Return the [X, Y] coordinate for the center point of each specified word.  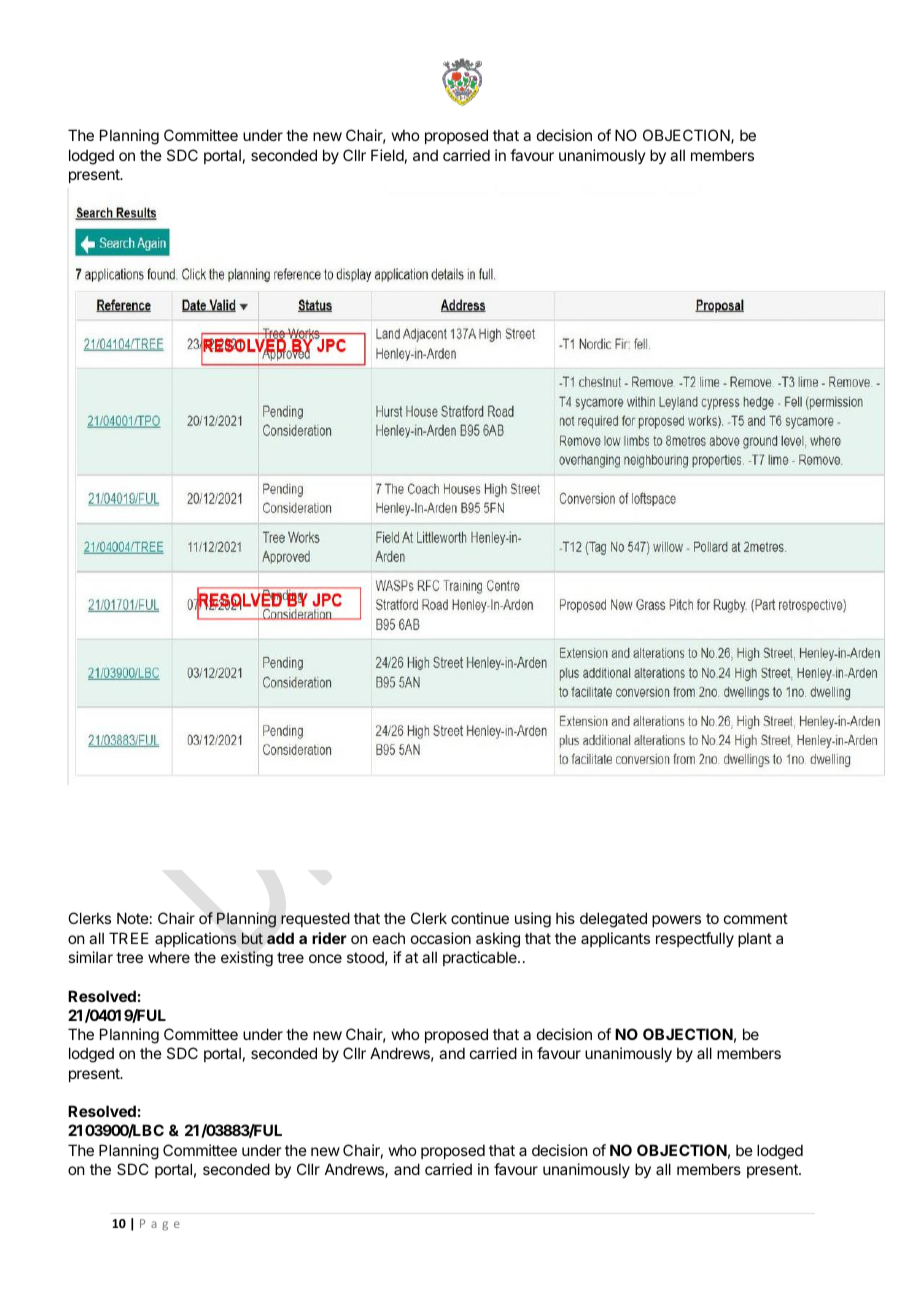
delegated [613, 920]
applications [196, 939]
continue [480, 918]
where [169, 957]
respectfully [695, 939]
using [533, 920]
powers [676, 921]
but [252, 938]
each [389, 938]
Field [387, 155]
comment [756, 918]
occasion [441, 938]
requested [315, 919]
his [565, 918]
